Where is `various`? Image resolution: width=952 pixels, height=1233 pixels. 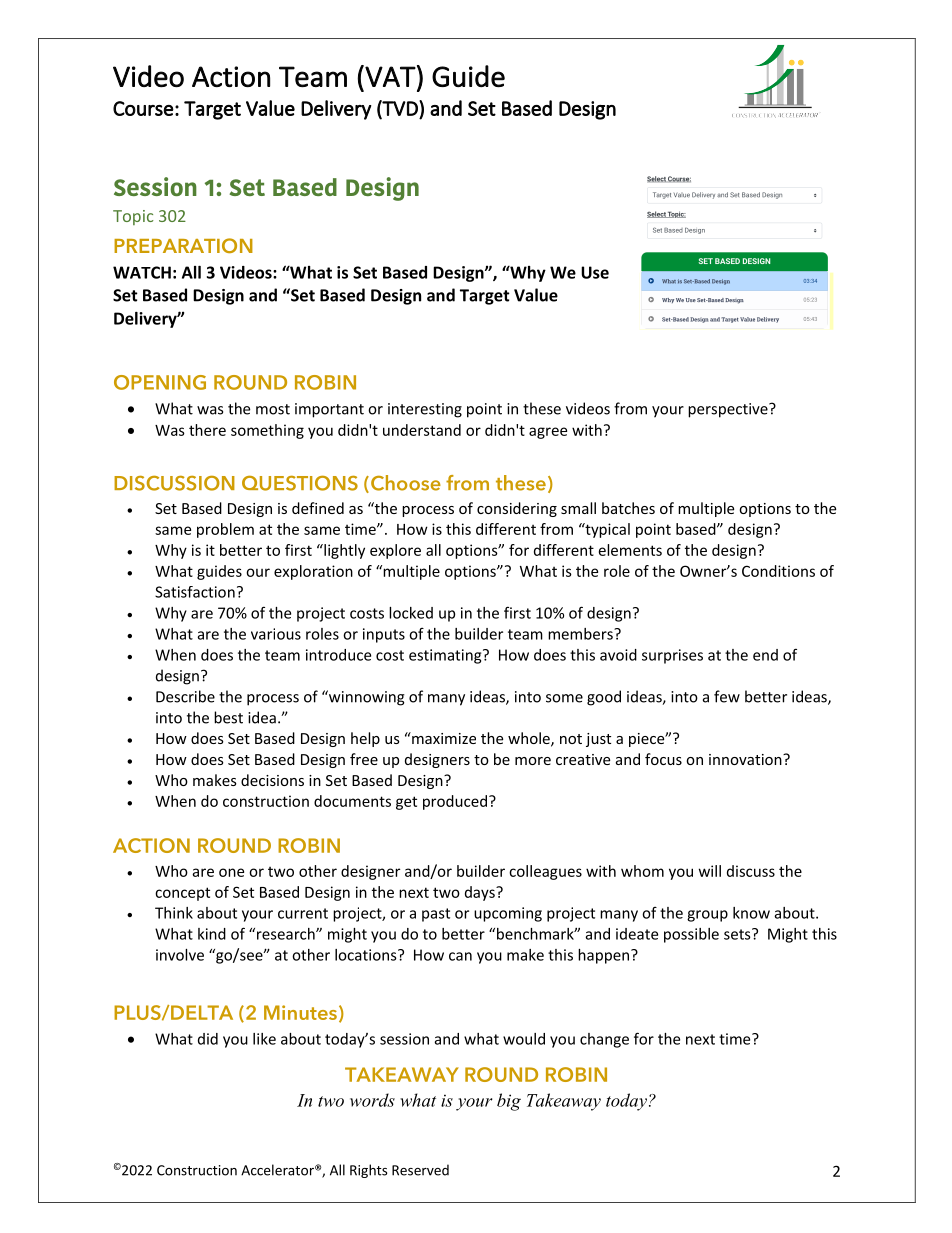 various is located at coordinates (276, 634).
